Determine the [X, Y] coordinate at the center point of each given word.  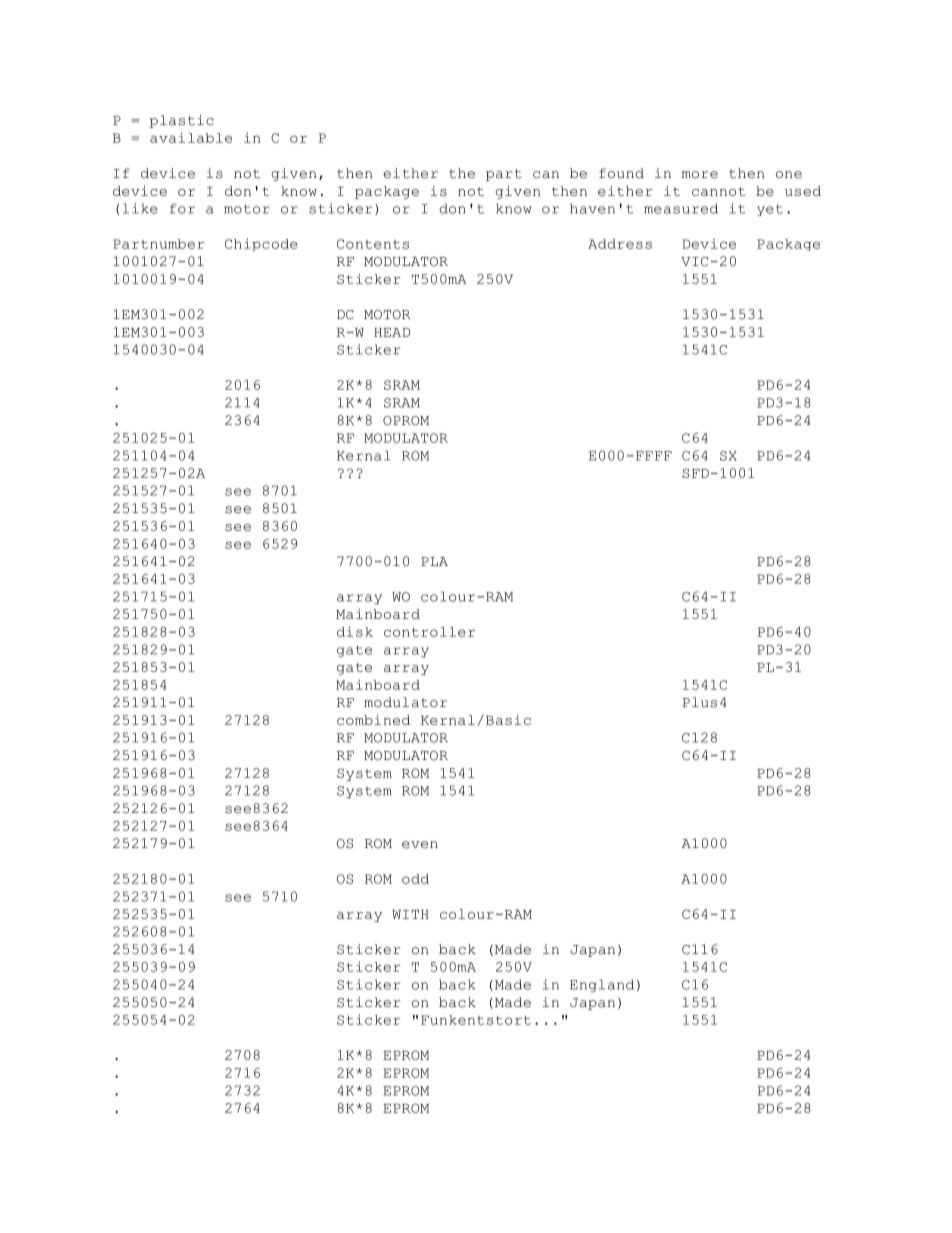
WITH [410, 914]
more [700, 175]
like [140, 208]
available [191, 137]
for [182, 208]
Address [620, 244]
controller [429, 632]
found [621, 173]
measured [681, 208]
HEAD [392, 332]
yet [770, 210]
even [420, 845]
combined [373, 720]
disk [355, 631]
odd [415, 879]
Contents [373, 244]
